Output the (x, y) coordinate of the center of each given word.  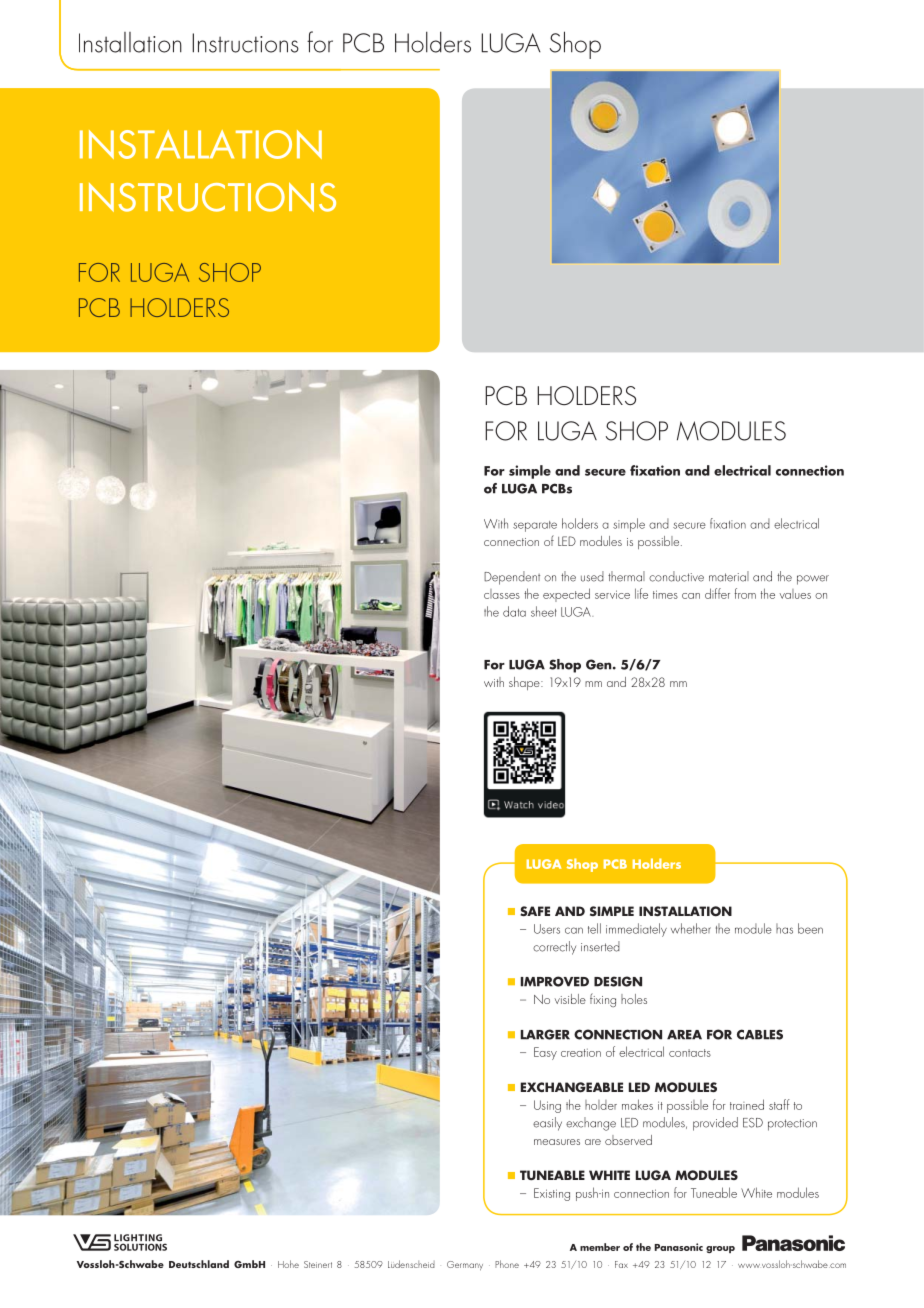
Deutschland (199, 1264)
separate (535, 526)
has (784, 928)
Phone (507, 1264)
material (729, 576)
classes (502, 594)
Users (547, 929)
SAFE (535, 911)
